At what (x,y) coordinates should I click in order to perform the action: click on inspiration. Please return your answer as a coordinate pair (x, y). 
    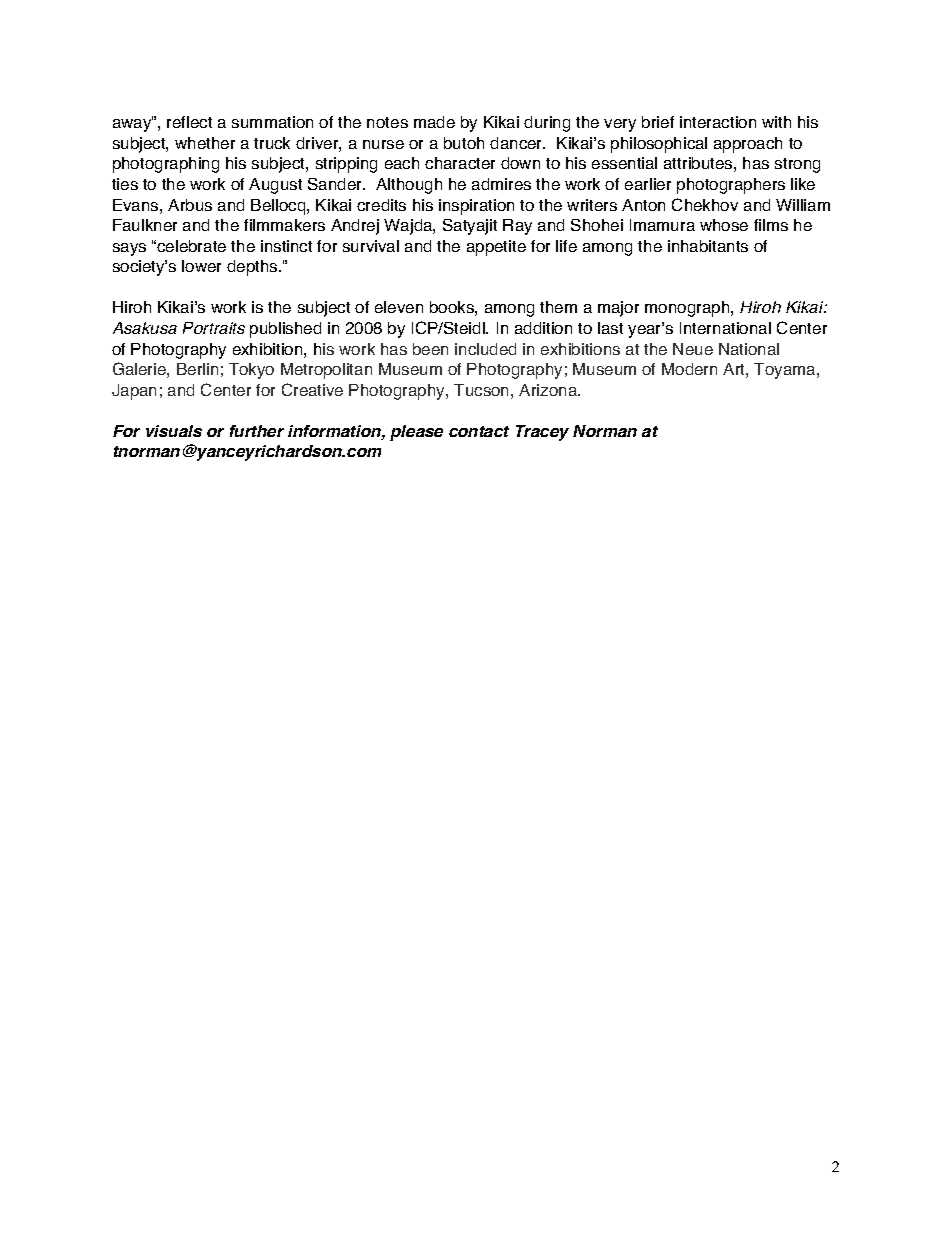
    Looking at the image, I should click on (476, 207).
